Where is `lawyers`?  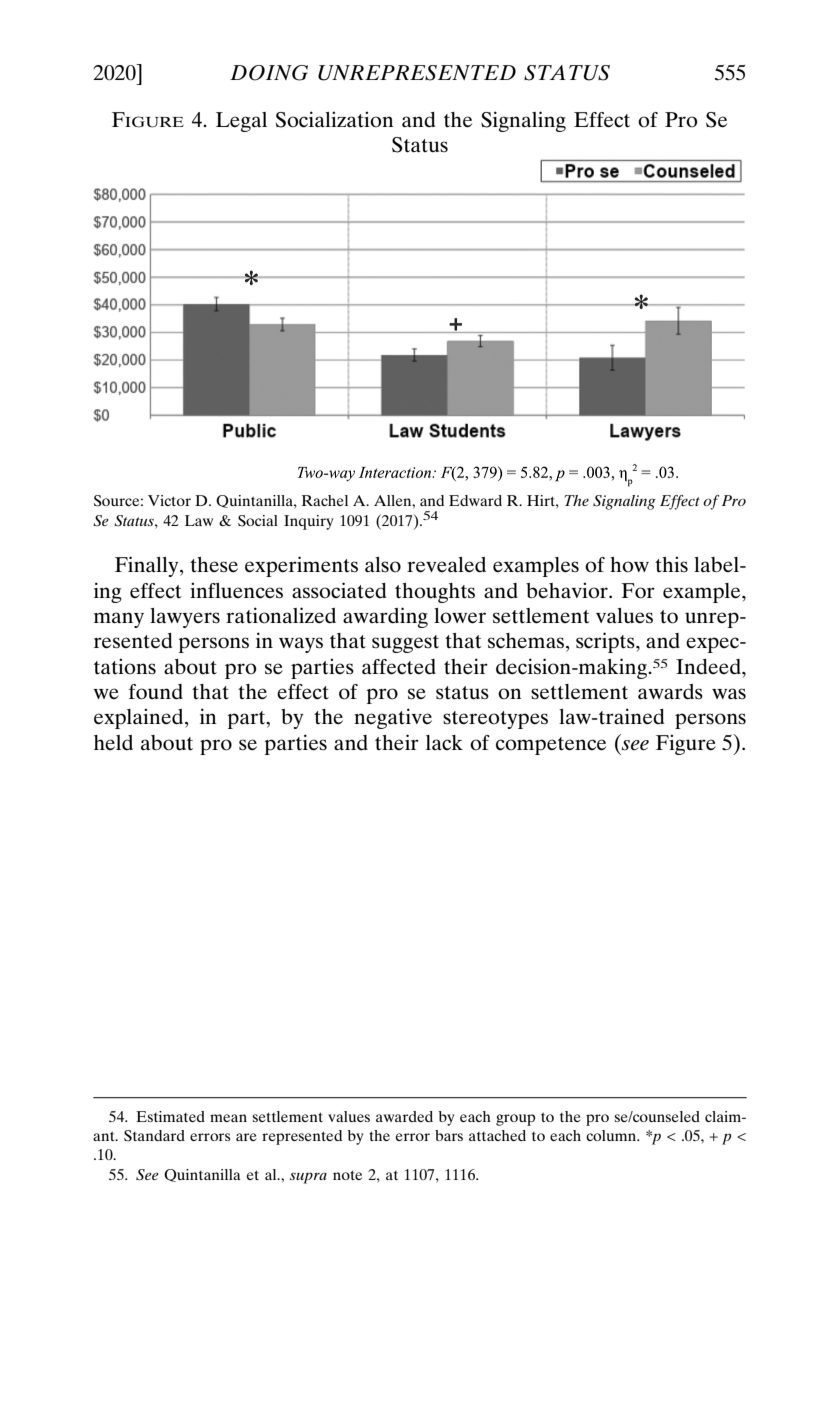
lawyers is located at coordinates (185, 618).
